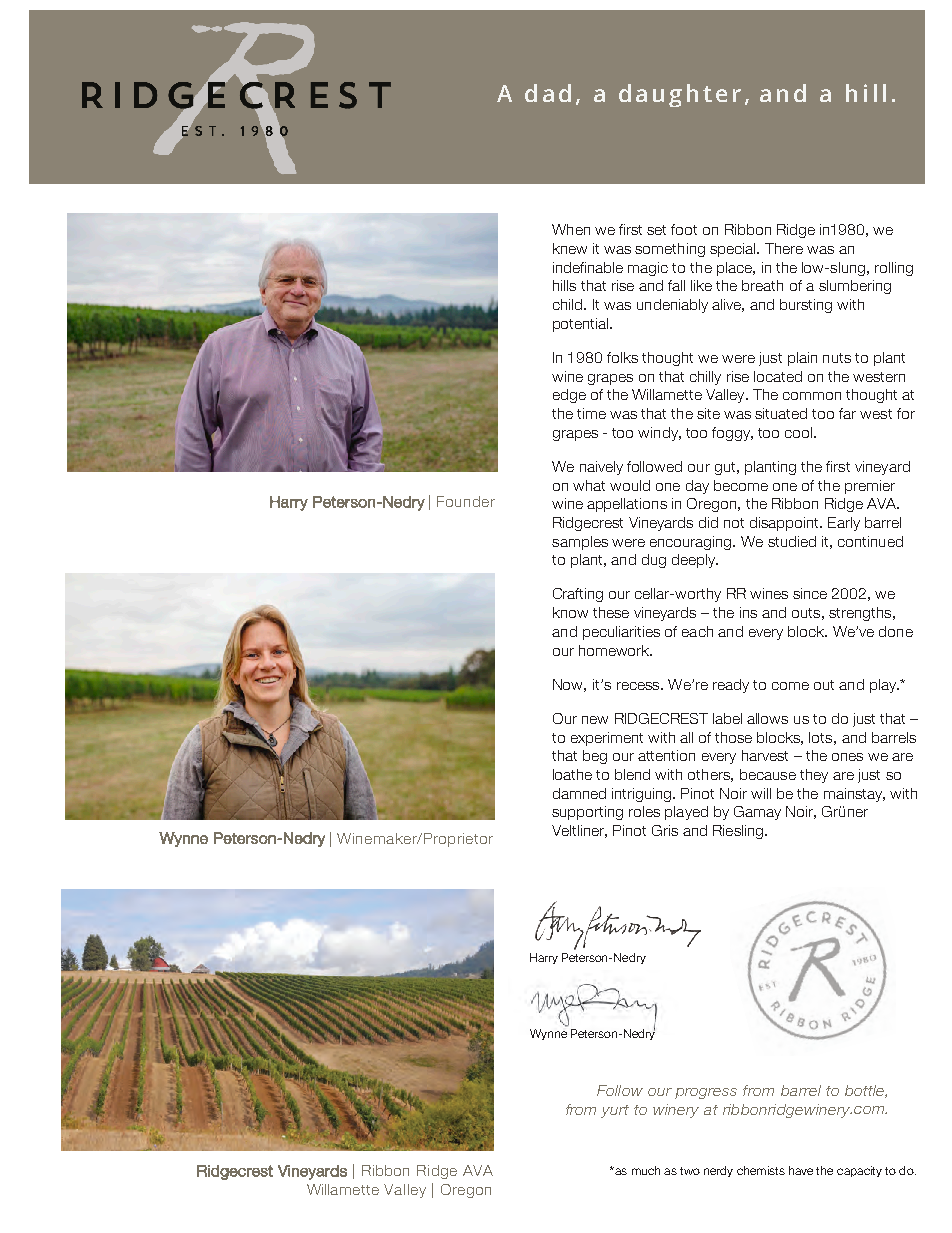 This screenshot has width=952, height=1233. What do you see at coordinates (847, 757) in the screenshot?
I see `ones` at bounding box center [847, 757].
